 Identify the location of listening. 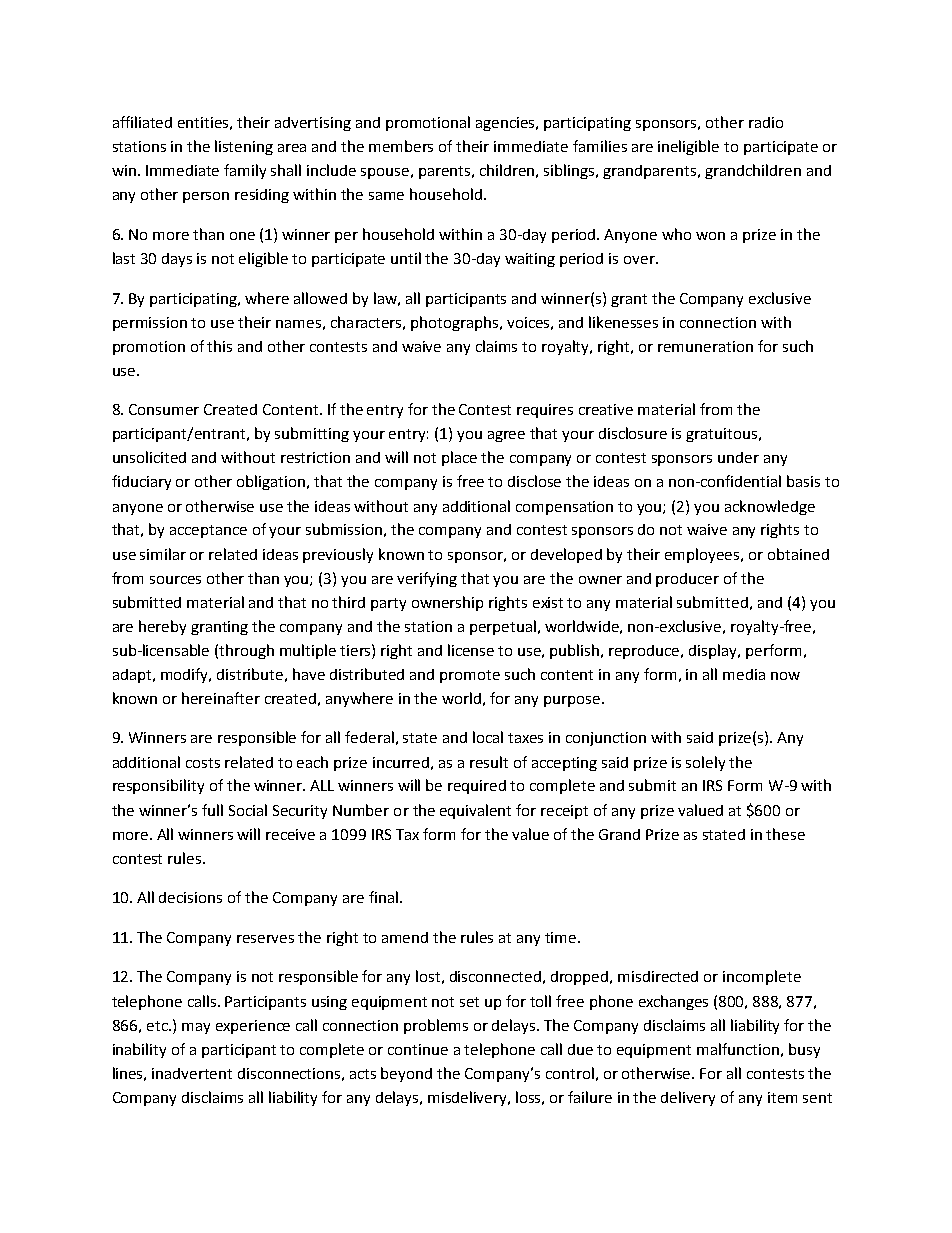
(244, 147).
